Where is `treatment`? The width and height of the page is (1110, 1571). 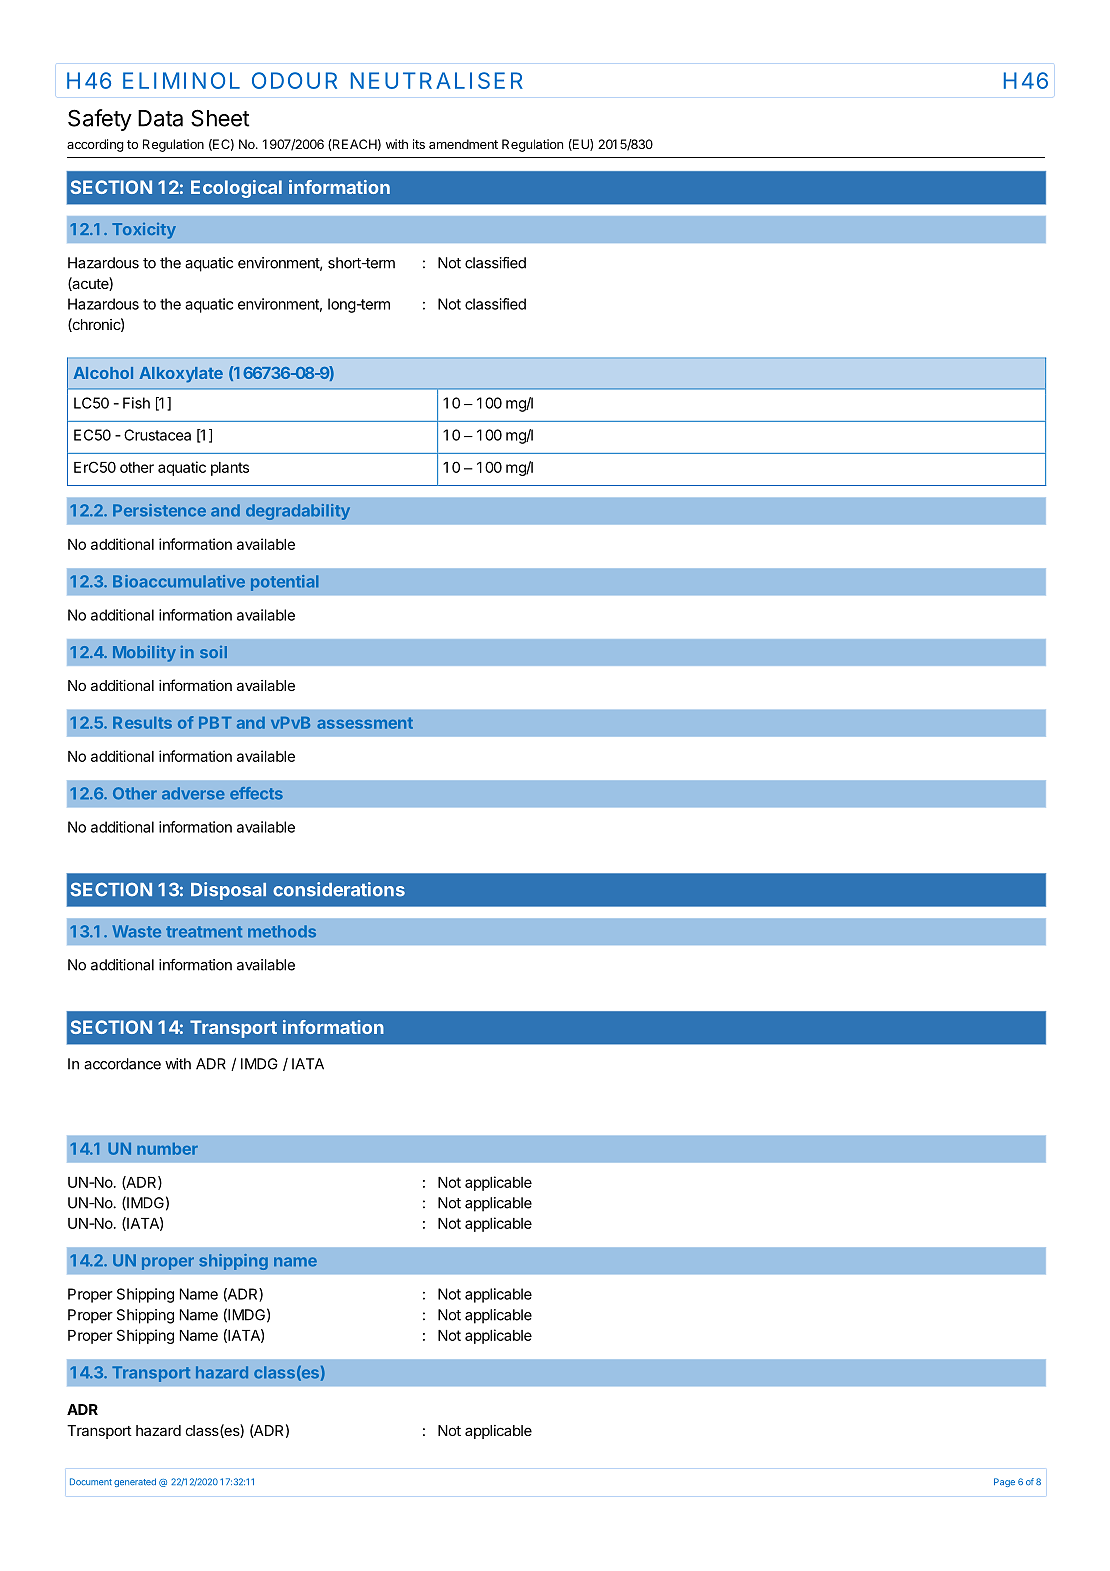 treatment is located at coordinates (204, 932).
